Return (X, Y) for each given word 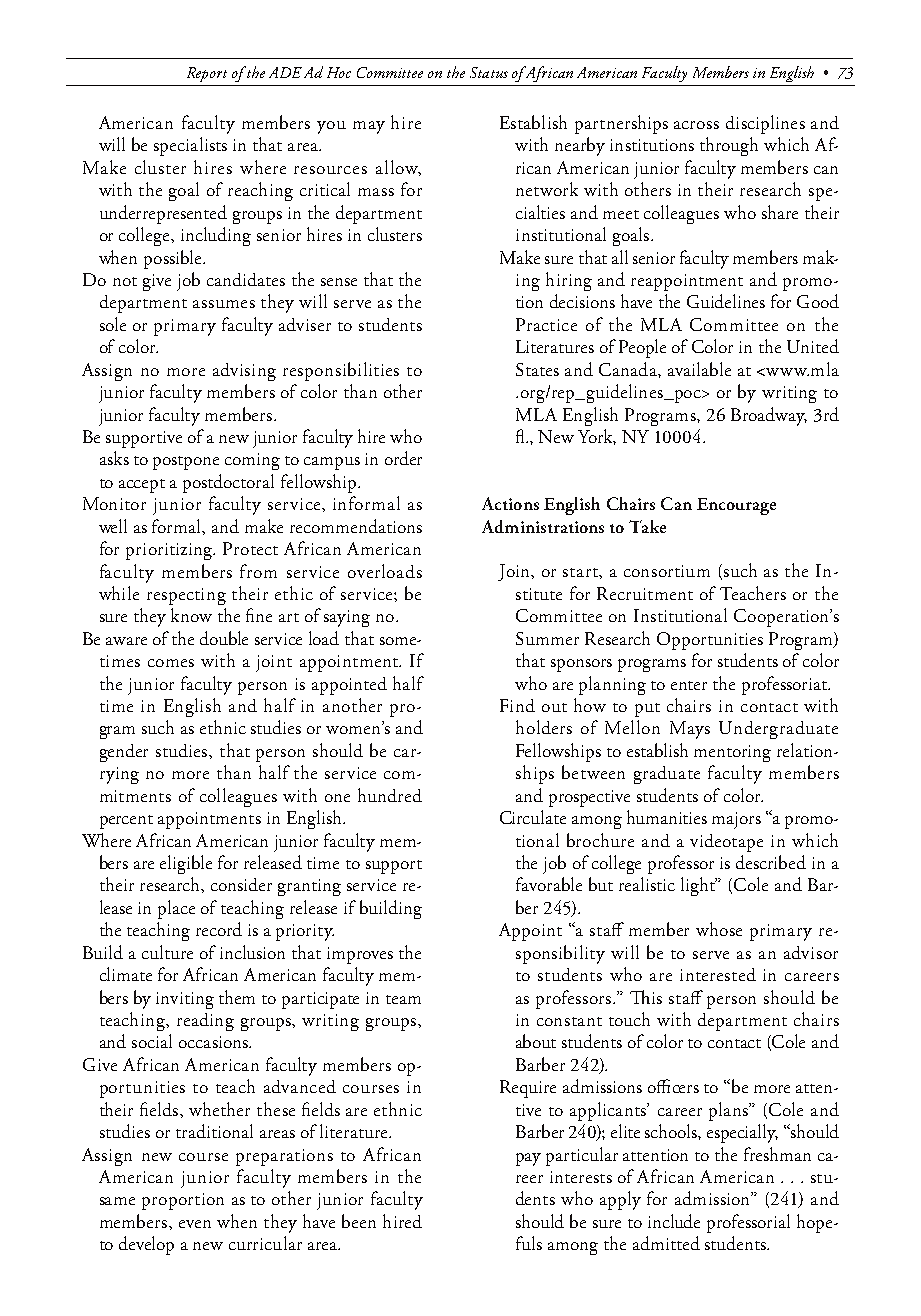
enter (689, 685)
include (674, 1221)
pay (528, 1159)
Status (489, 72)
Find (517, 705)
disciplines (765, 124)
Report (207, 74)
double (224, 638)
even (195, 1224)
